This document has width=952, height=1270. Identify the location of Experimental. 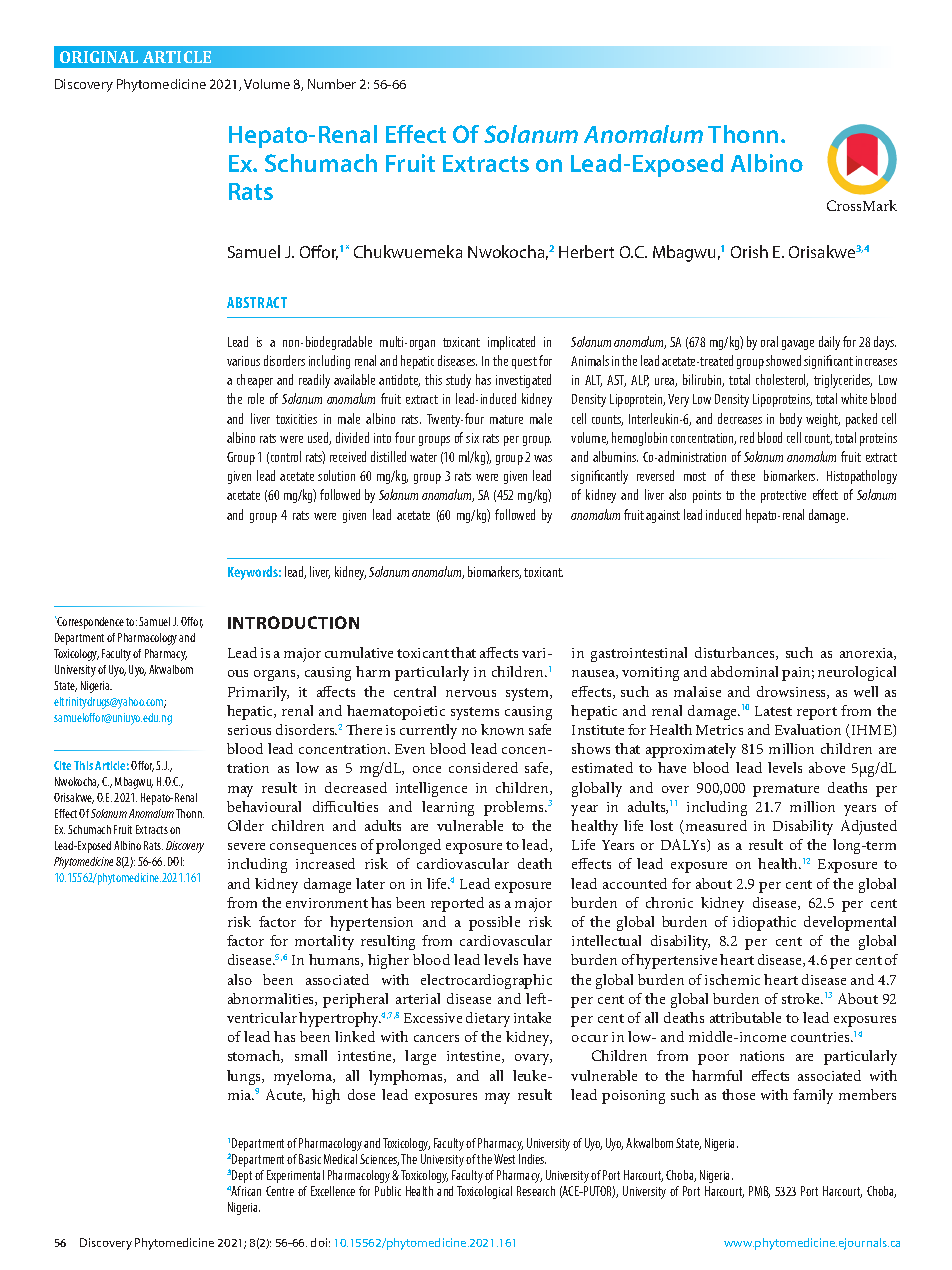
(295, 1176).
